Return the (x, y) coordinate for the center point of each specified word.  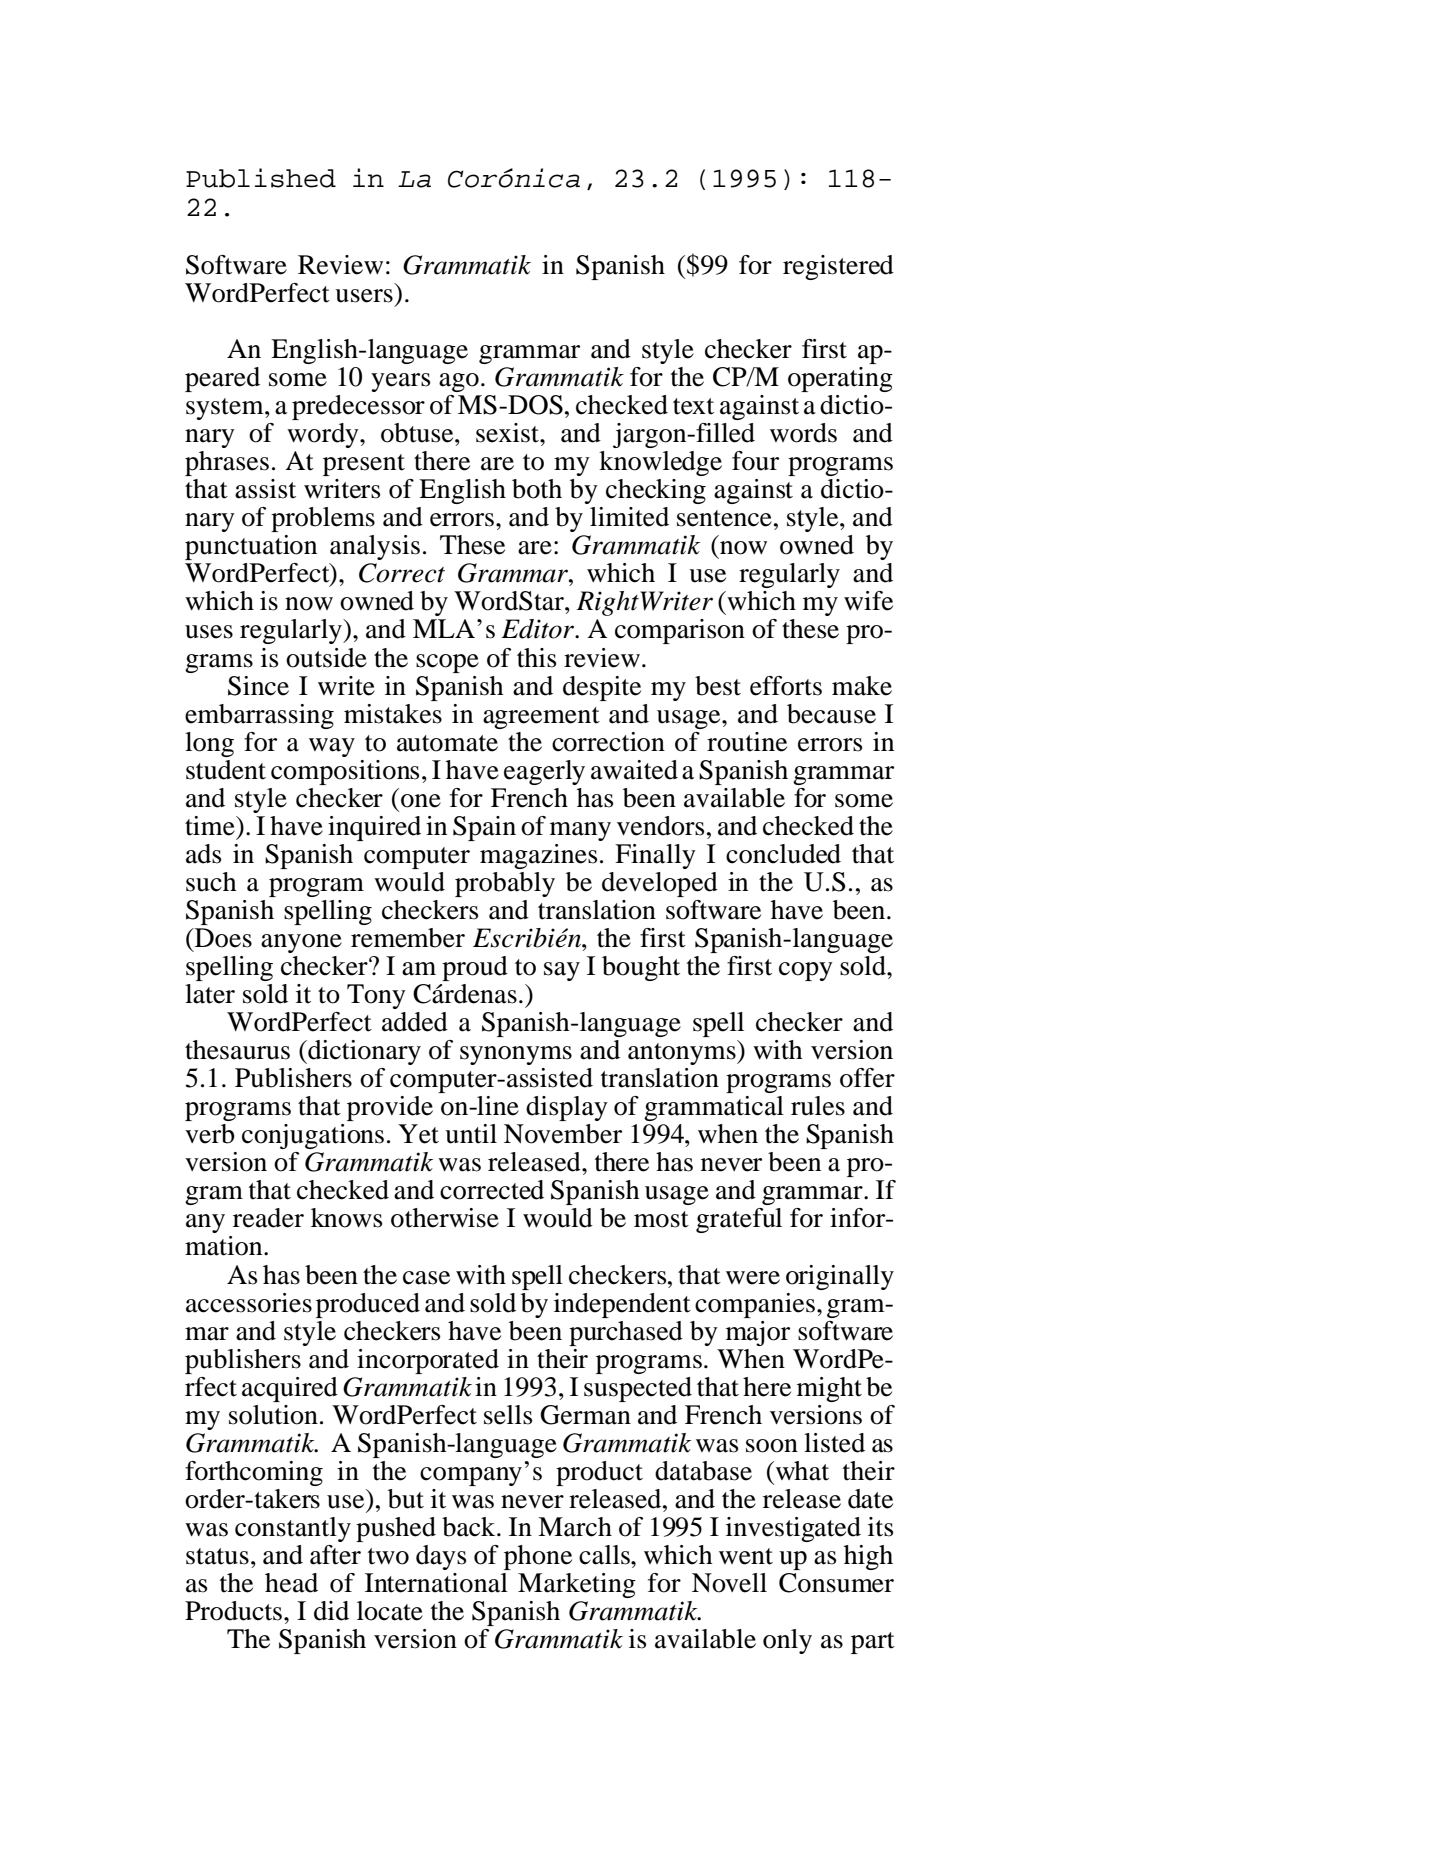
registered (838, 267)
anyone (301, 943)
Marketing (577, 1585)
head (291, 1583)
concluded (783, 854)
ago (459, 382)
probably (505, 884)
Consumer (836, 1583)
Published (261, 178)
